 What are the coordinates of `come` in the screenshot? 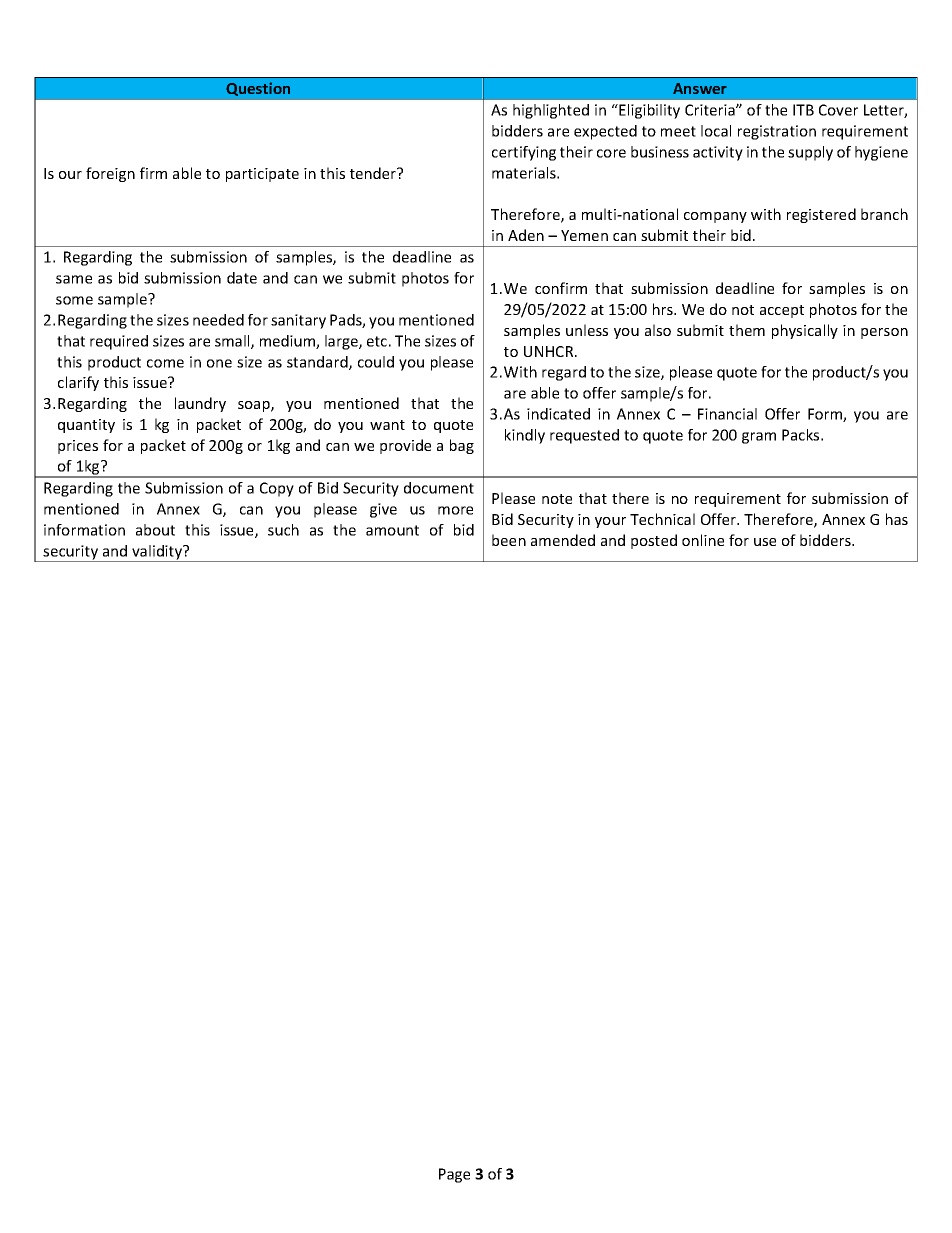 It's located at (165, 363).
